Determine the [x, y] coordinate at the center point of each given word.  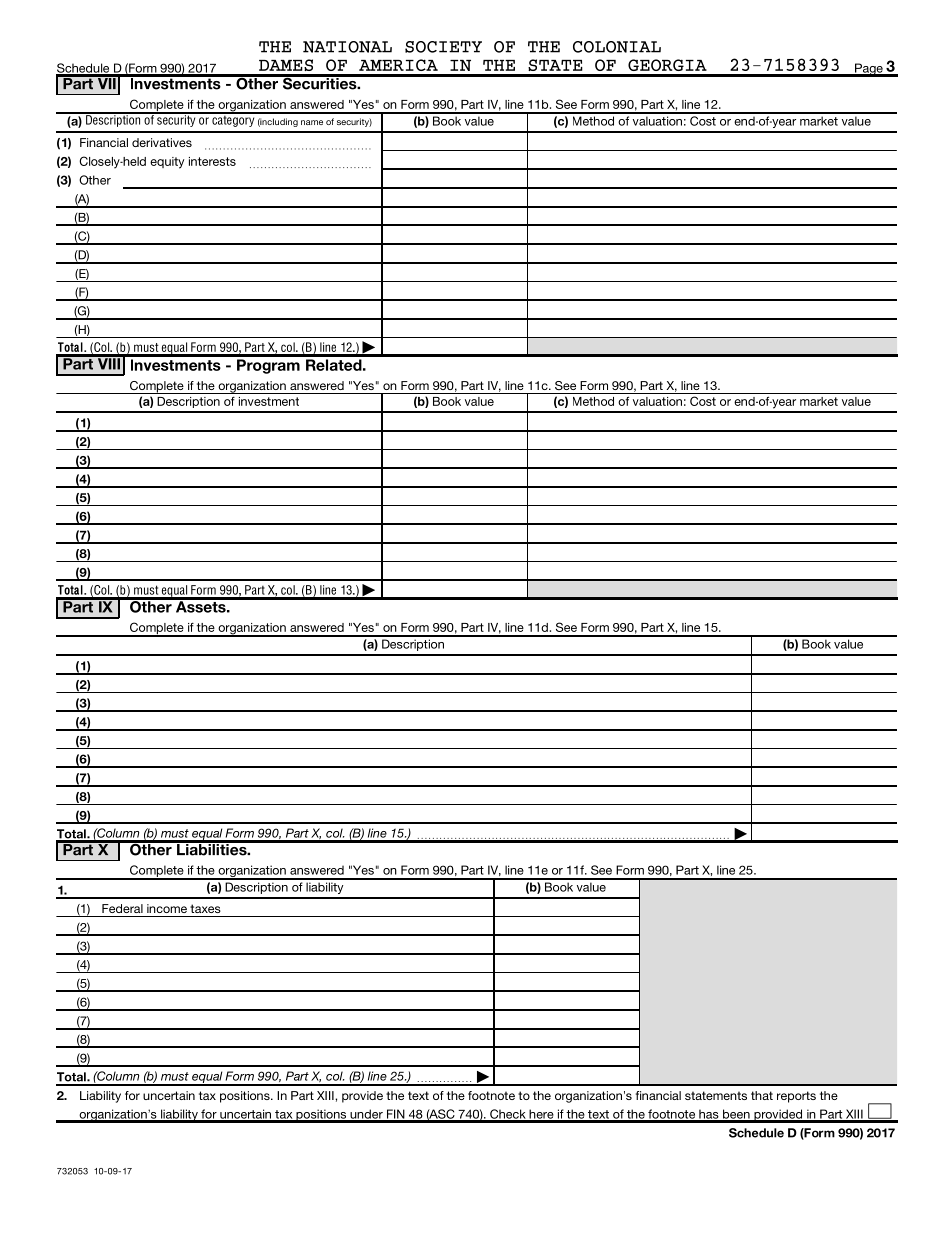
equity [167, 163]
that [762, 1095]
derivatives [162, 142]
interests [212, 161]
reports [796, 1097]
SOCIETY [443, 47]
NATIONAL [347, 47]
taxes [205, 908]
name [312, 122]
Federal [122, 908]
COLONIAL [617, 47]
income [167, 908]
